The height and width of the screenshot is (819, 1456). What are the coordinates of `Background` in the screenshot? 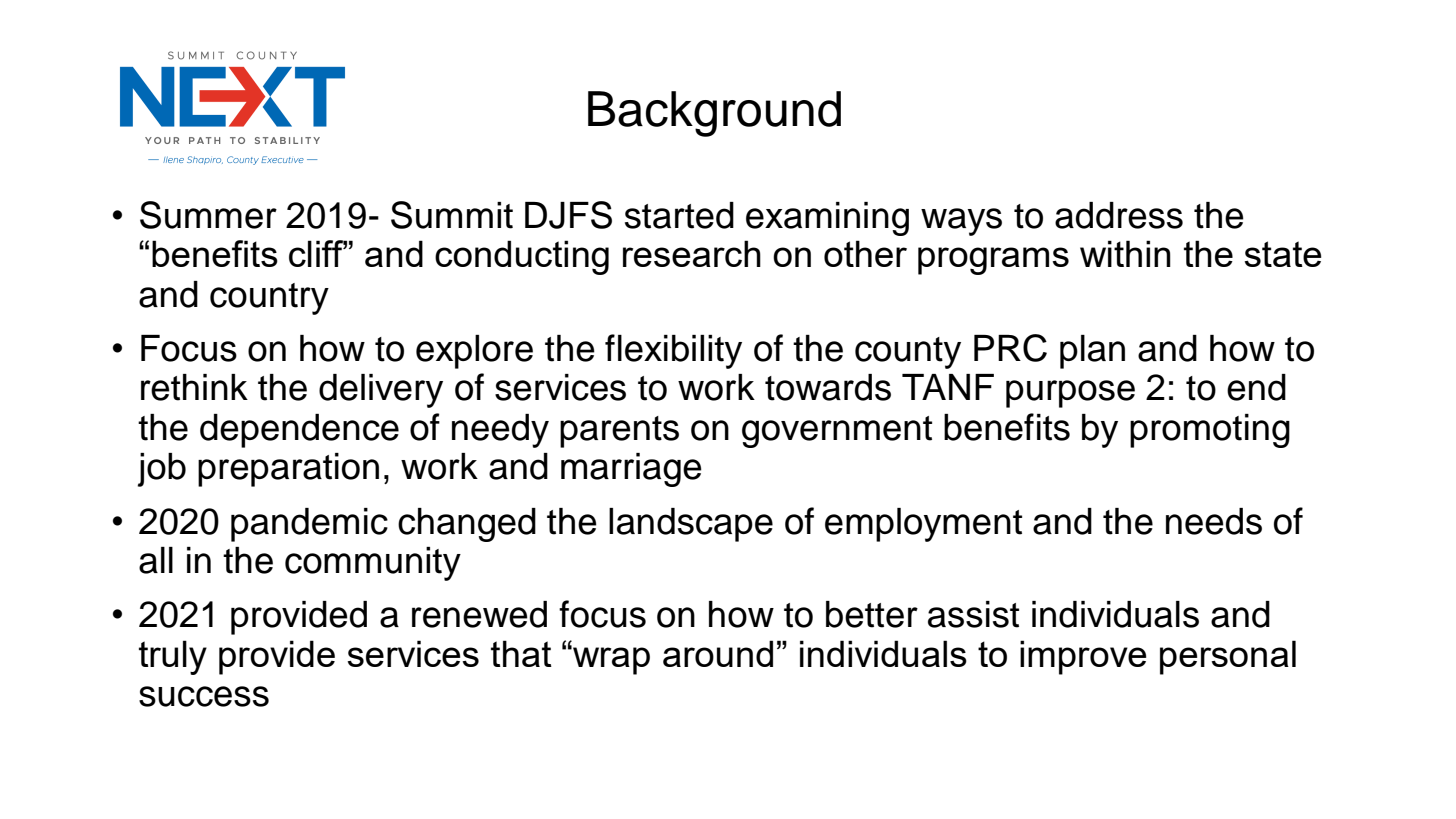 It's located at (714, 114).
